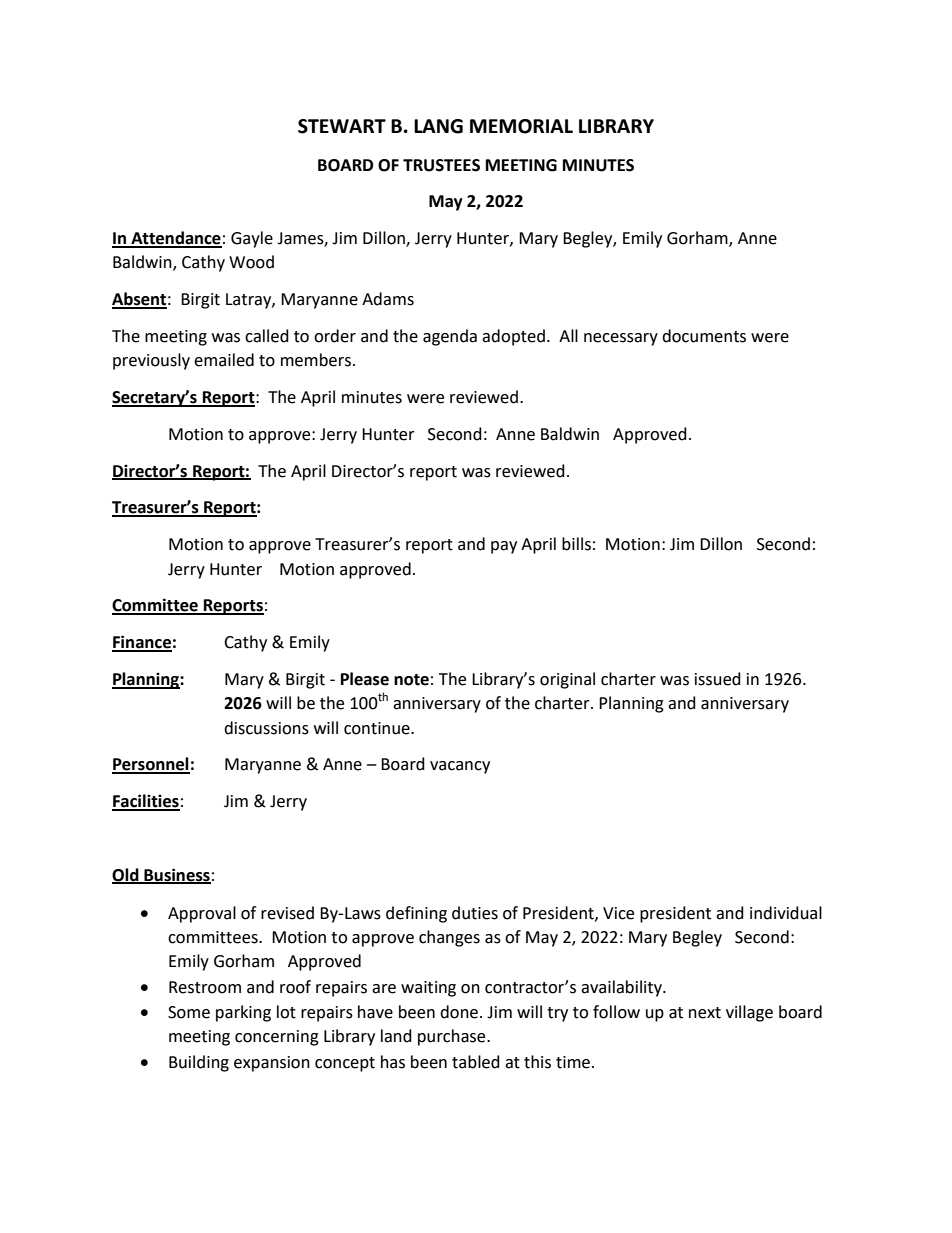 This screenshot has width=952, height=1233. What do you see at coordinates (441, 165) in the screenshot?
I see `TRUSTEES` at bounding box center [441, 165].
